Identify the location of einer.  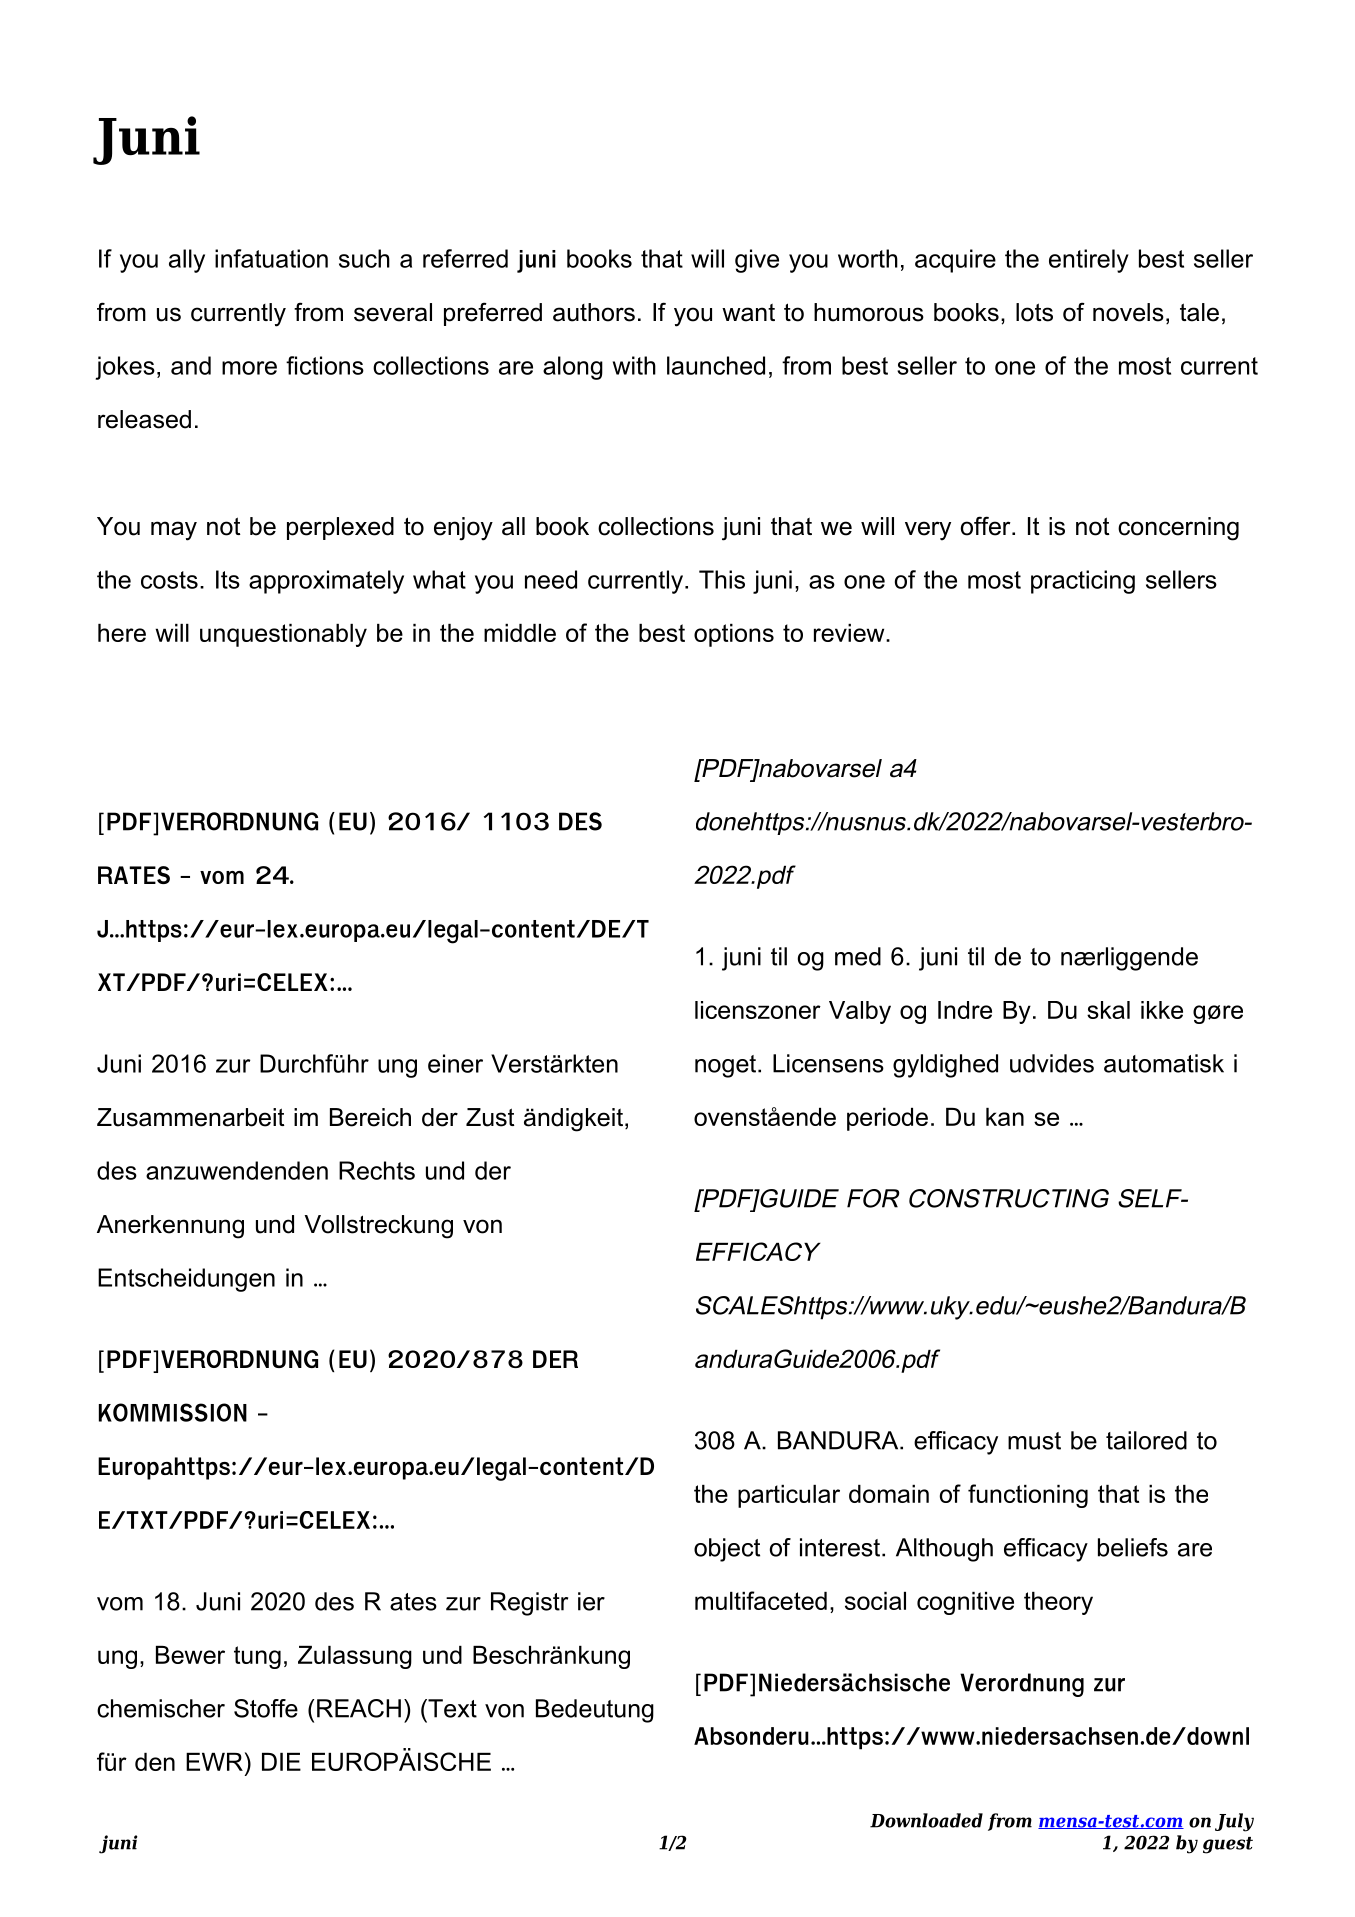
(455, 1063).
